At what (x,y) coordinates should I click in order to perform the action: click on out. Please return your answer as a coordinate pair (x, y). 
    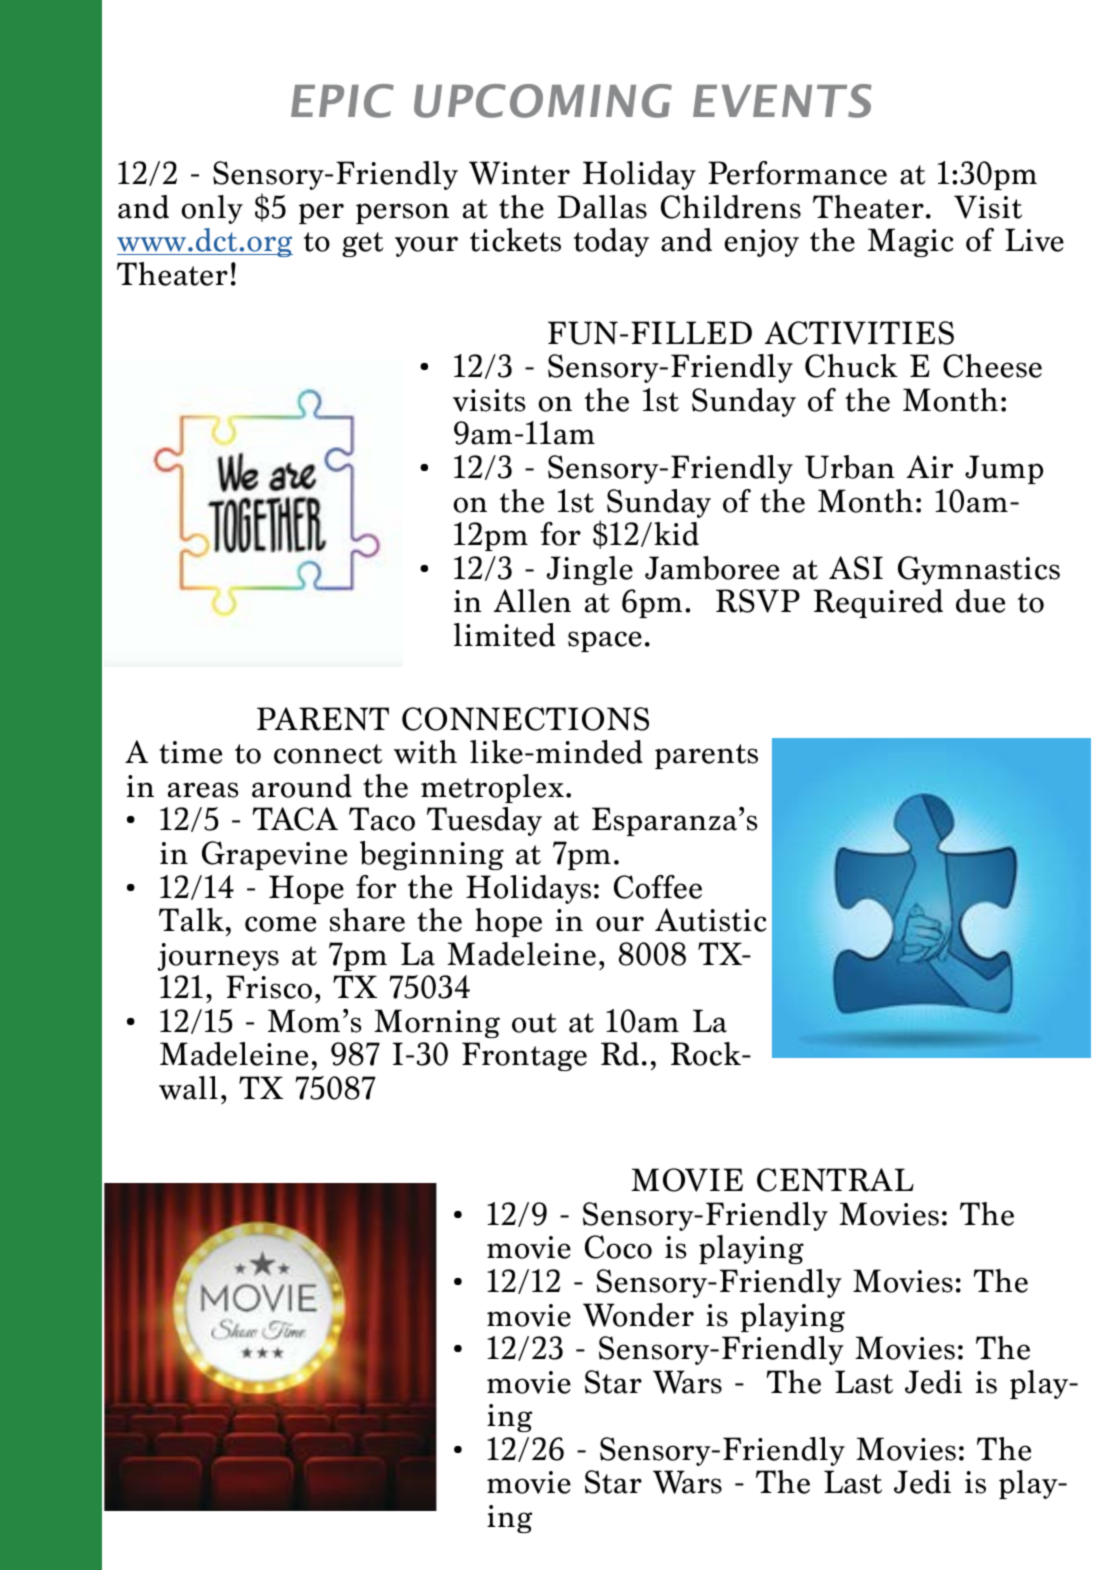
    Looking at the image, I should click on (534, 1023).
